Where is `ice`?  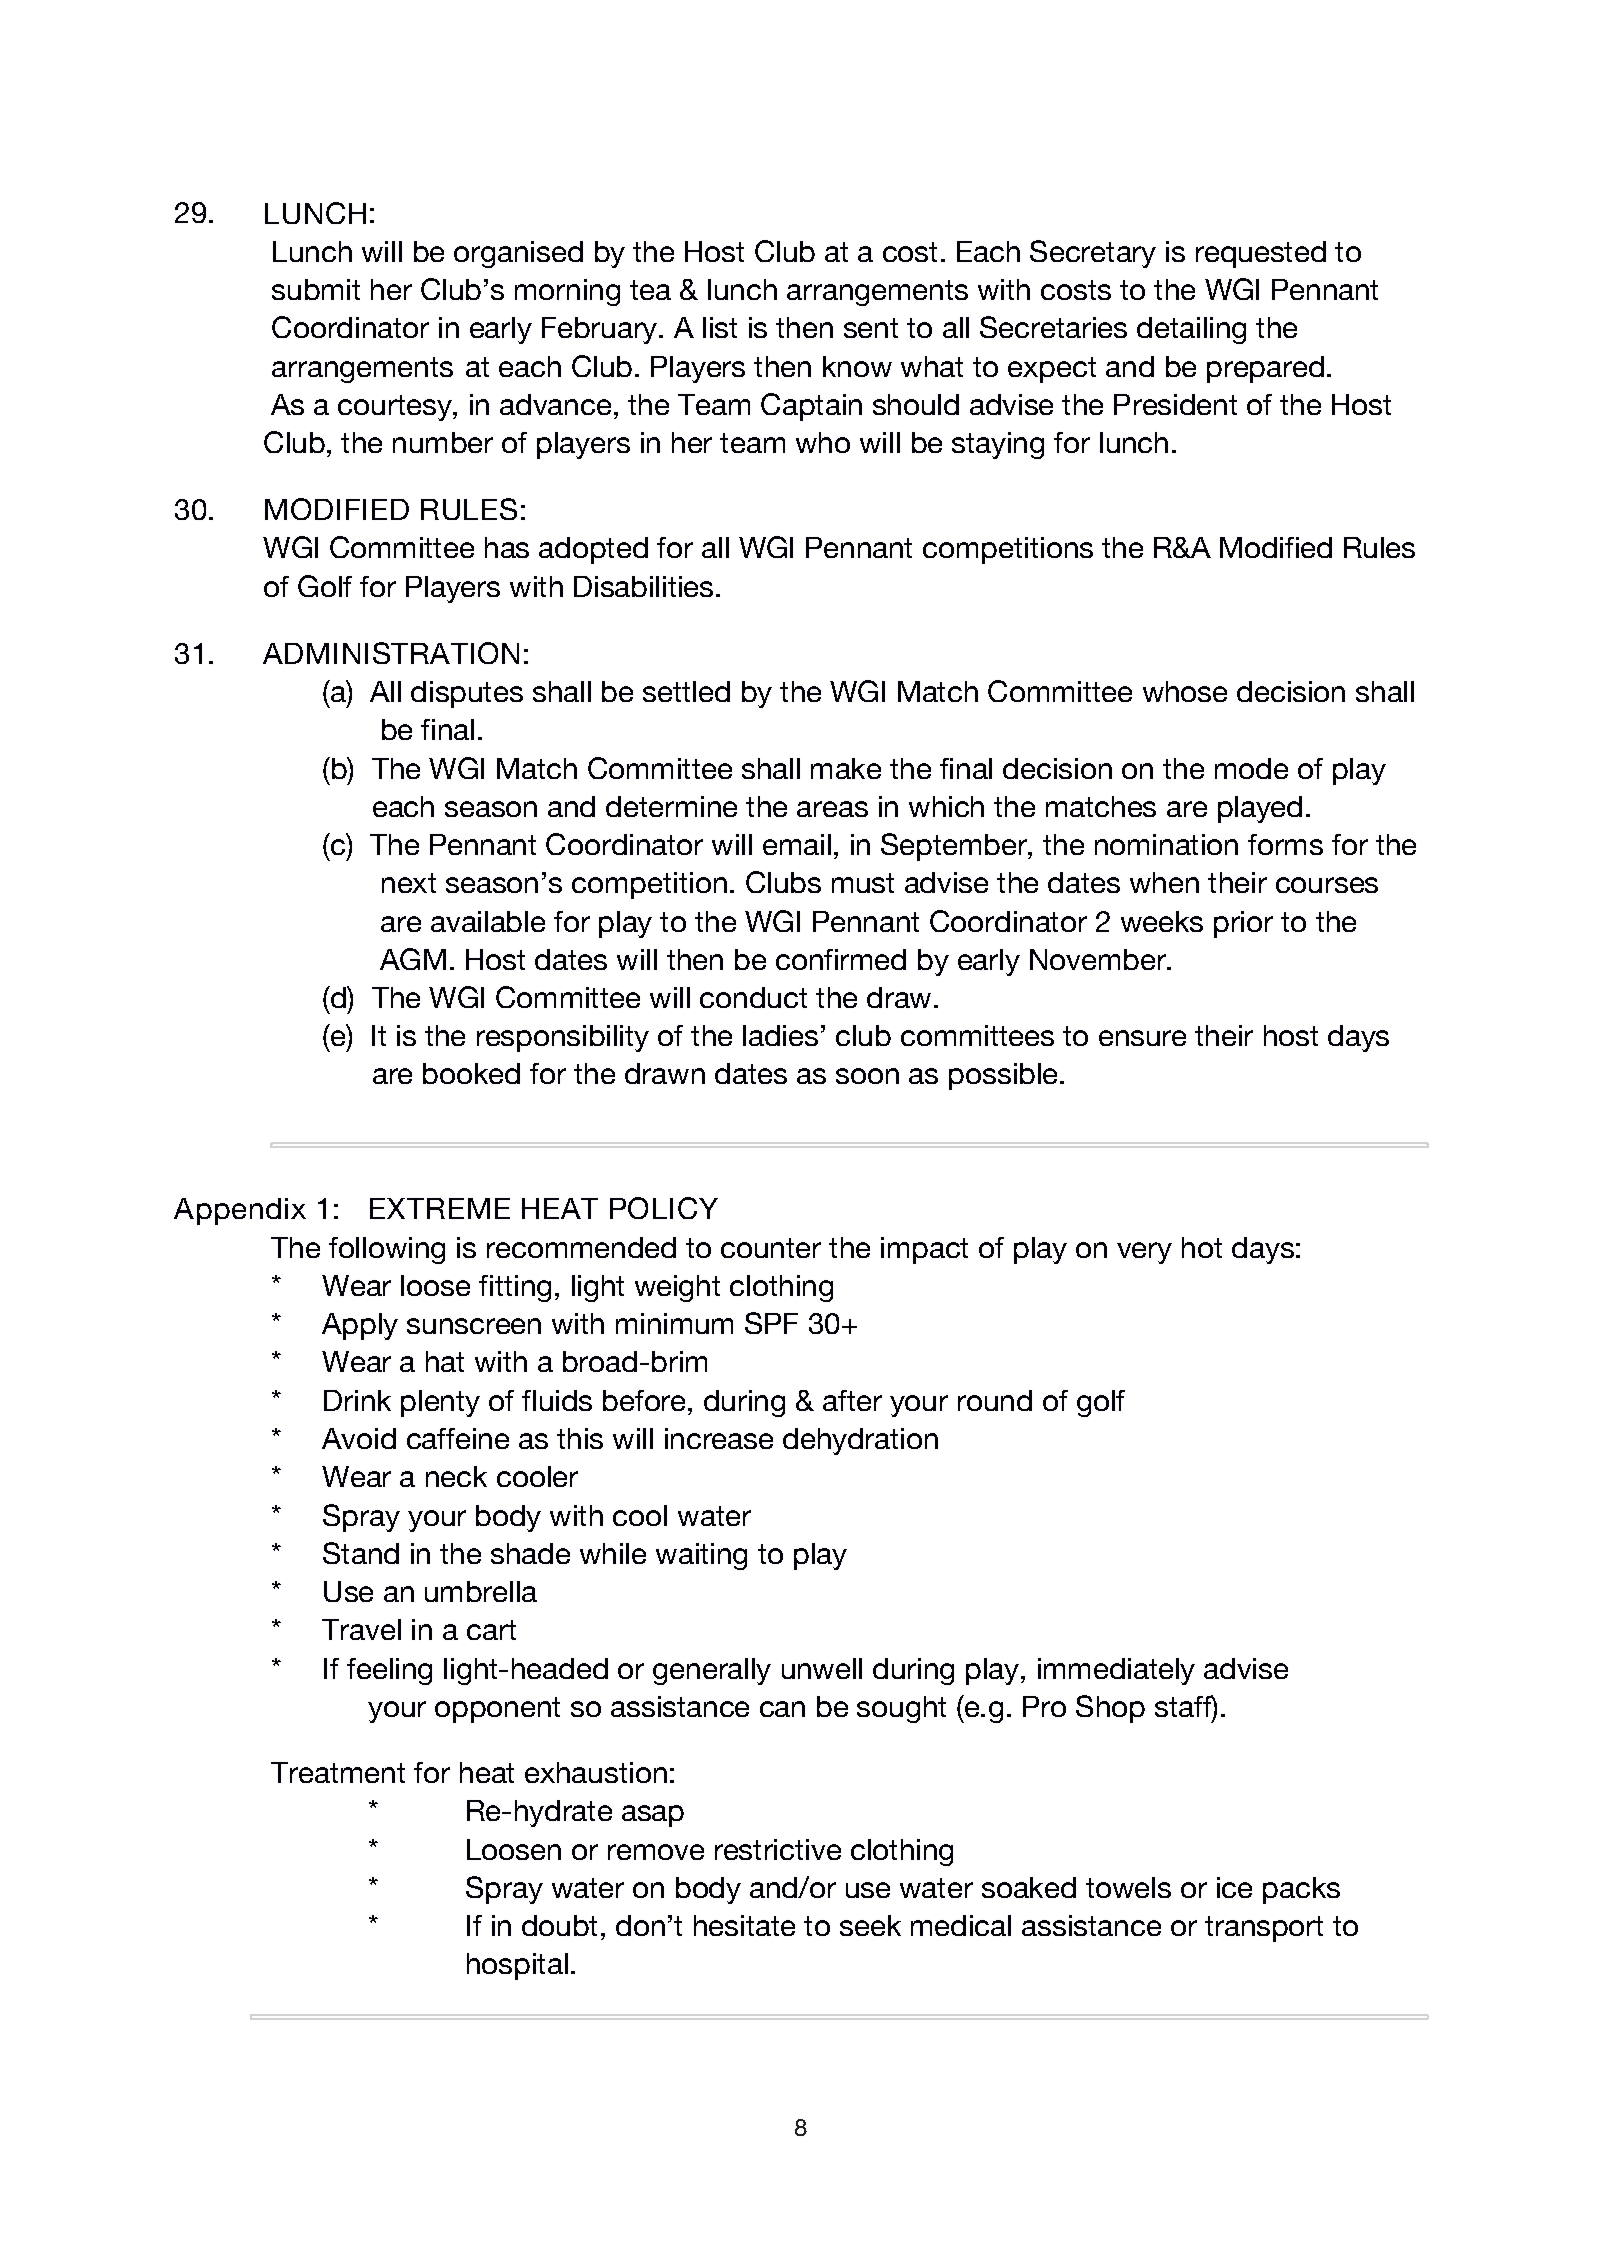 ice is located at coordinates (1234, 1887).
